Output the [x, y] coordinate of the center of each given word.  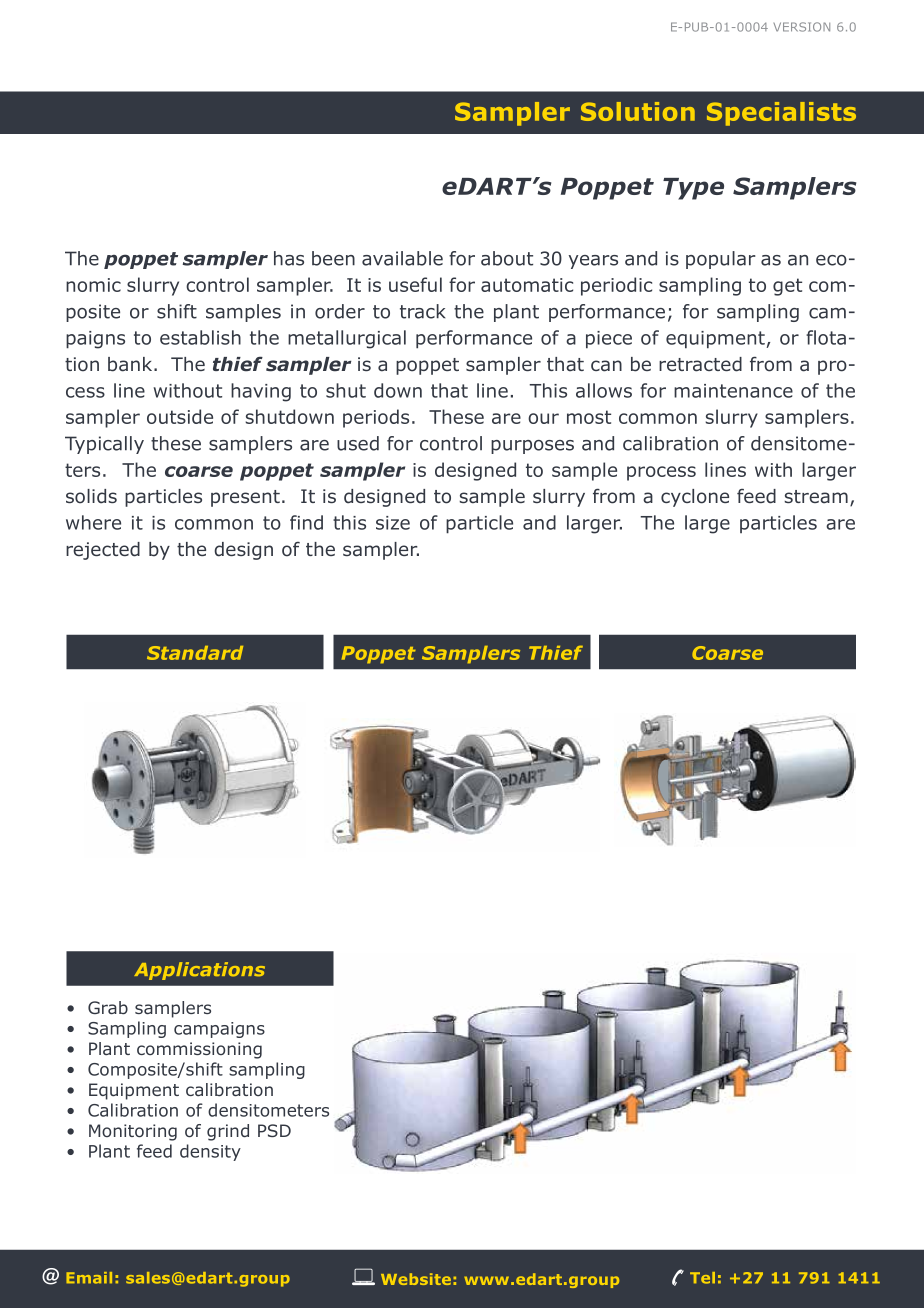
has [289, 258]
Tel [702, 1278]
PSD [274, 1130]
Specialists [781, 114]
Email [89, 1278]
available [402, 258]
